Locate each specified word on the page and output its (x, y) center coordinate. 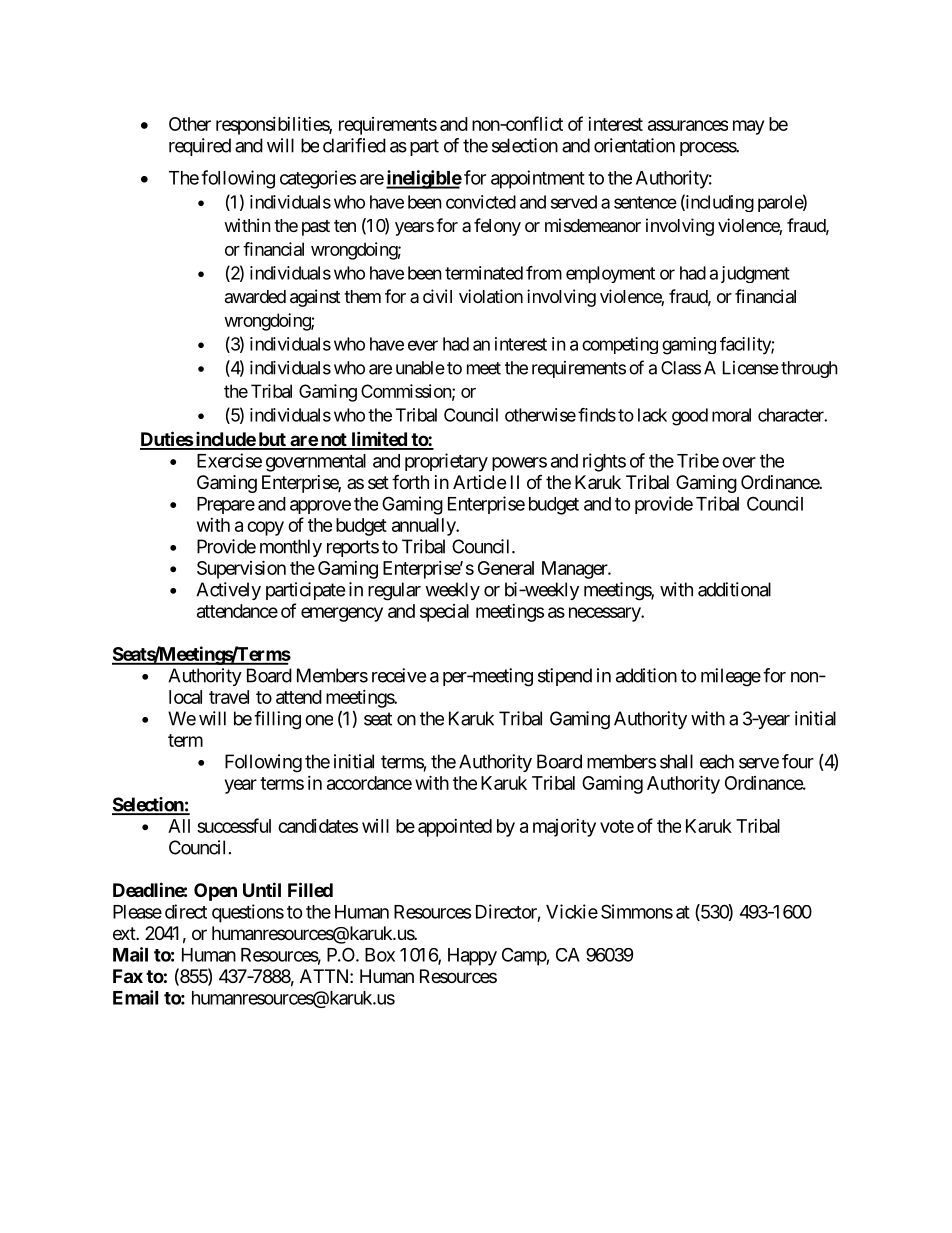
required (200, 147)
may (748, 127)
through (809, 369)
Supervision (241, 569)
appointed (455, 828)
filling (277, 720)
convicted (481, 202)
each (717, 761)
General (506, 568)
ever (423, 345)
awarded (255, 296)
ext (125, 933)
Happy (472, 957)
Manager (575, 570)
